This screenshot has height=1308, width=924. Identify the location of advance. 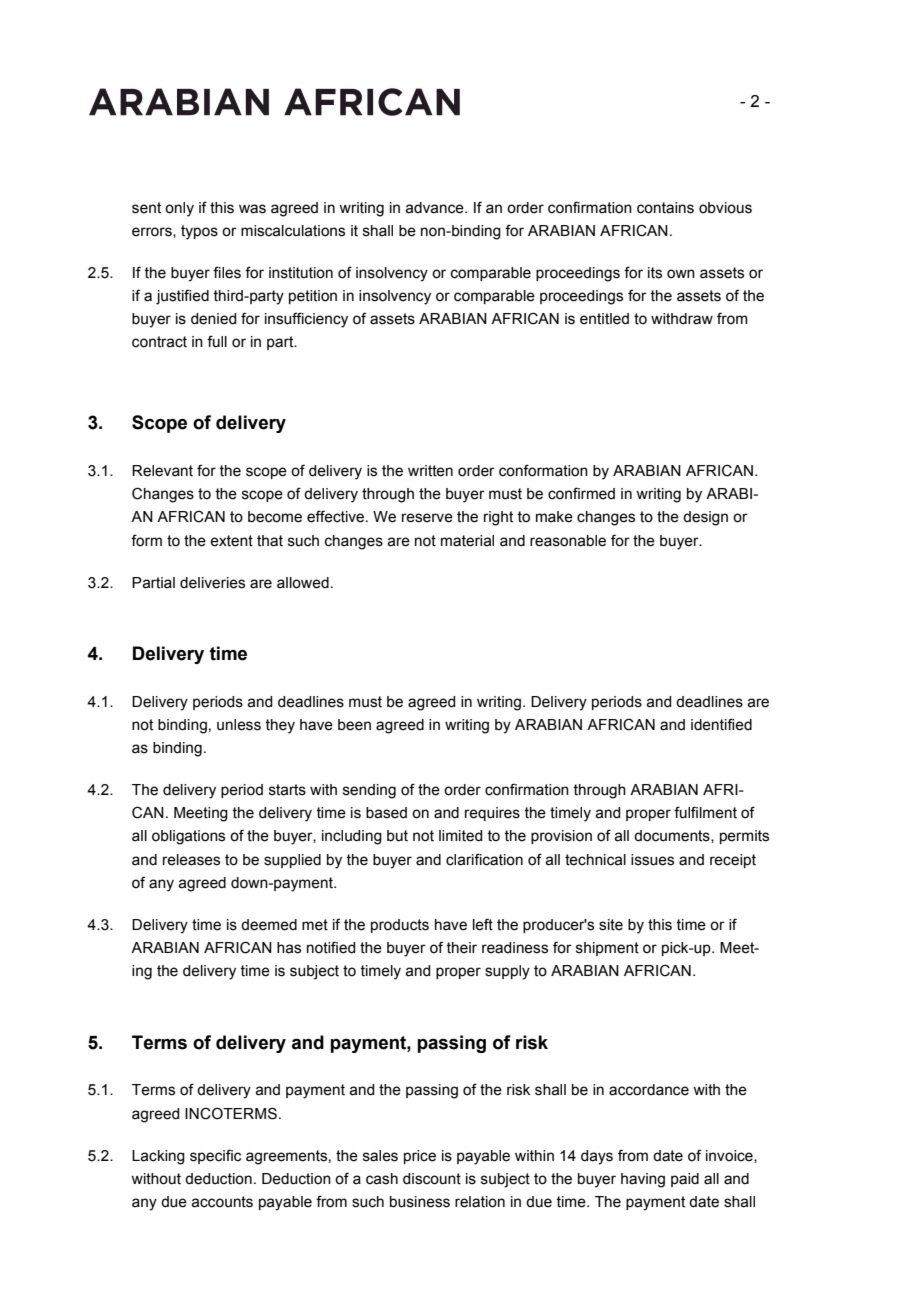
(435, 208).
